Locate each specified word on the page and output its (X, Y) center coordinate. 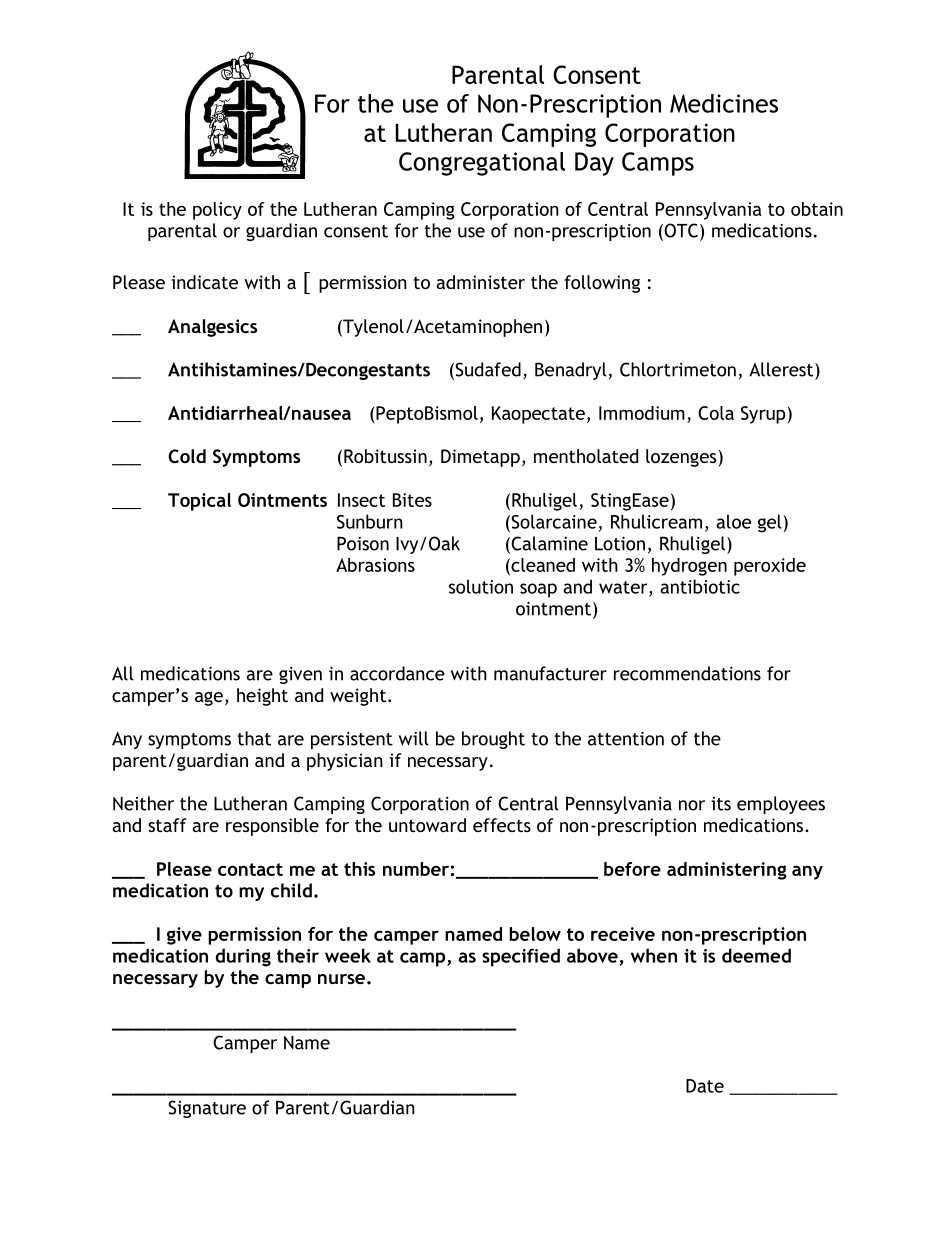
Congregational (482, 164)
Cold (187, 456)
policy (217, 211)
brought (493, 740)
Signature (207, 1109)
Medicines (724, 103)
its (721, 804)
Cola (716, 413)
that (254, 738)
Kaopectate (538, 415)
